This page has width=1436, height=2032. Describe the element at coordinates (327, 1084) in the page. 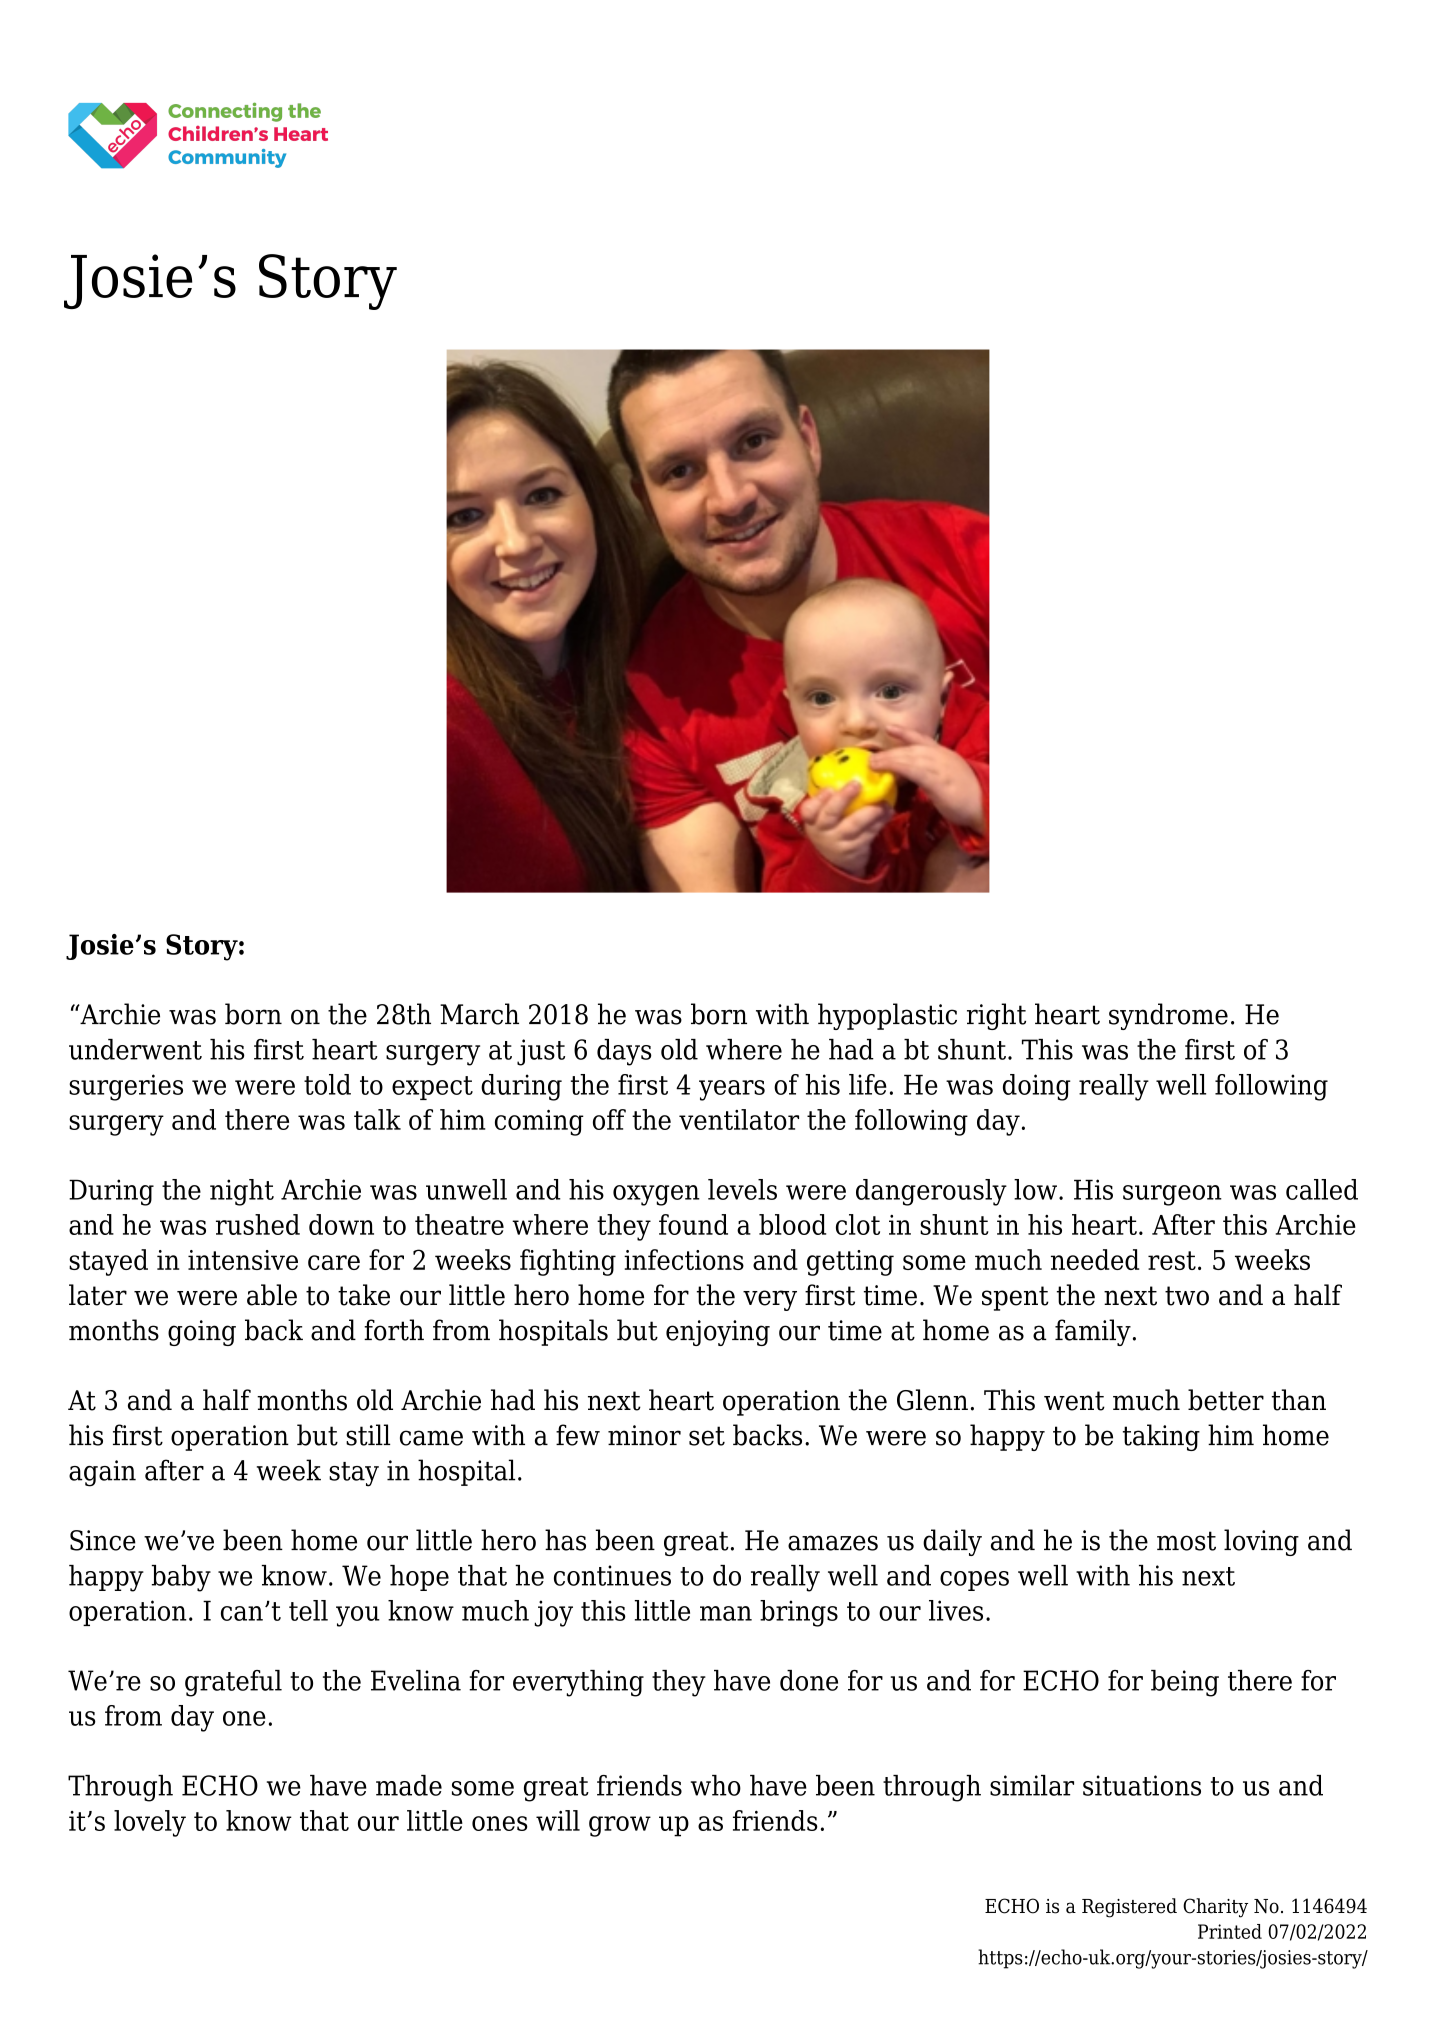

I see `told` at that location.
